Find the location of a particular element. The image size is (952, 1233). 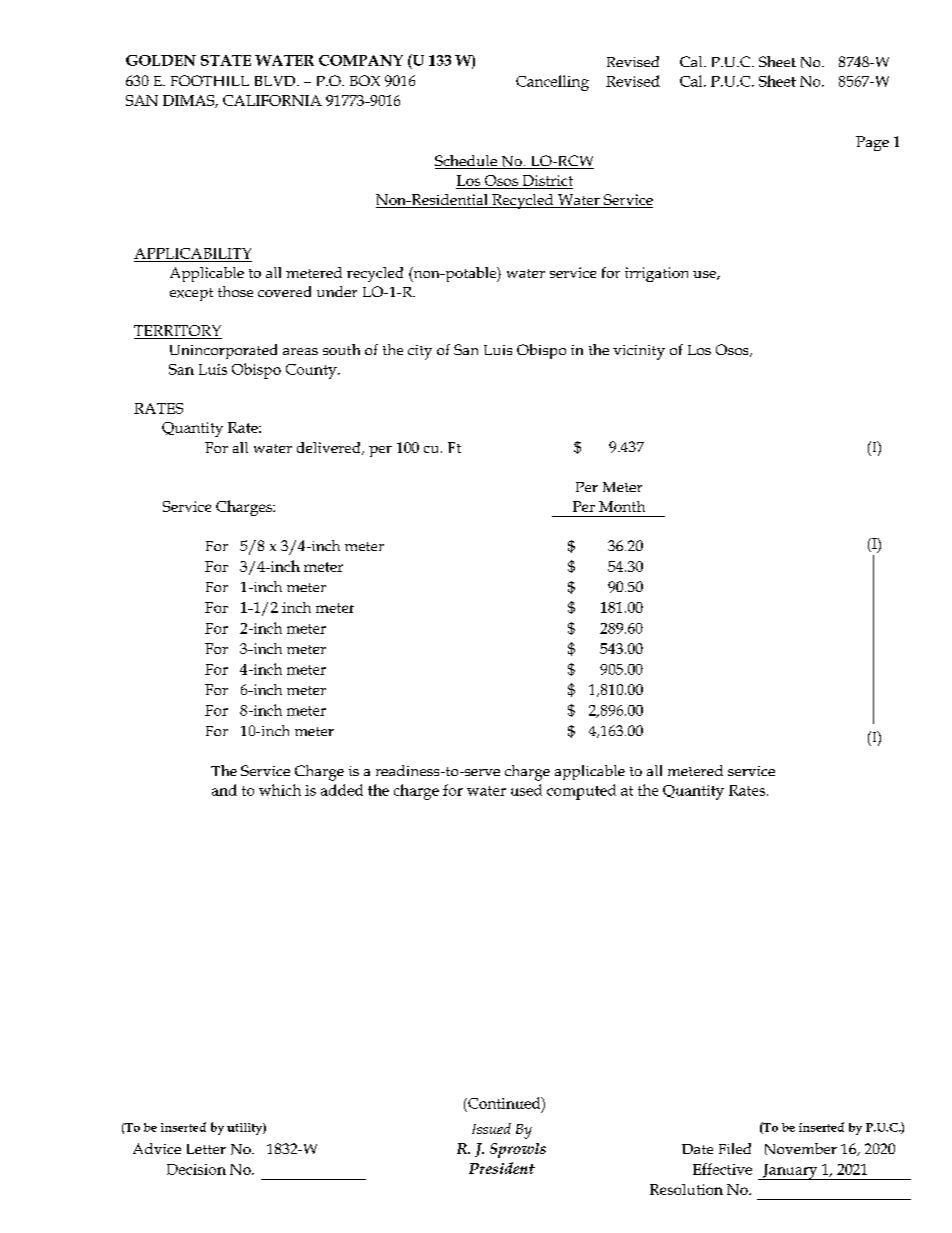

Page is located at coordinates (872, 143).
